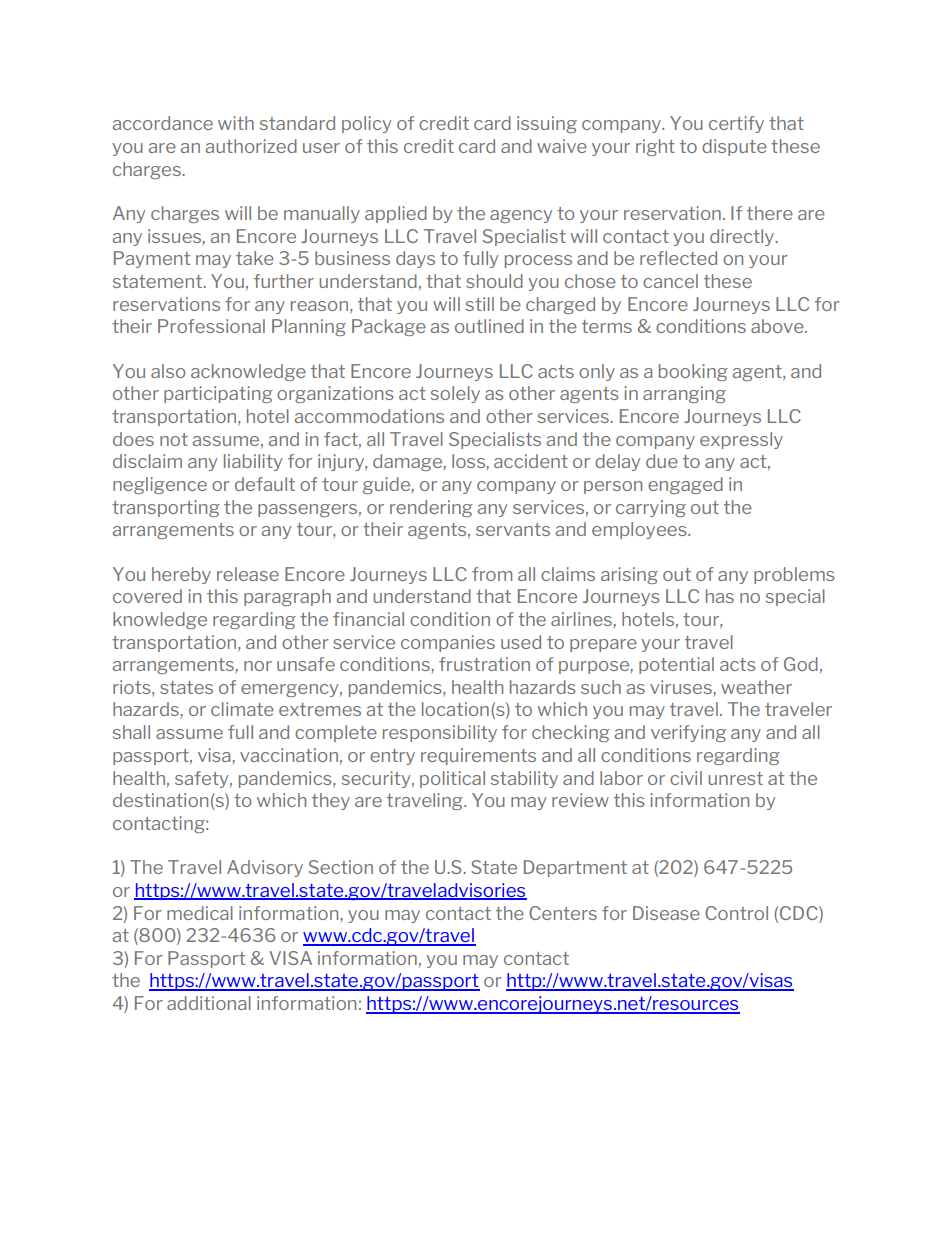 The width and height of the page is (952, 1233). What do you see at coordinates (547, 124) in the page?
I see `issuing` at bounding box center [547, 124].
